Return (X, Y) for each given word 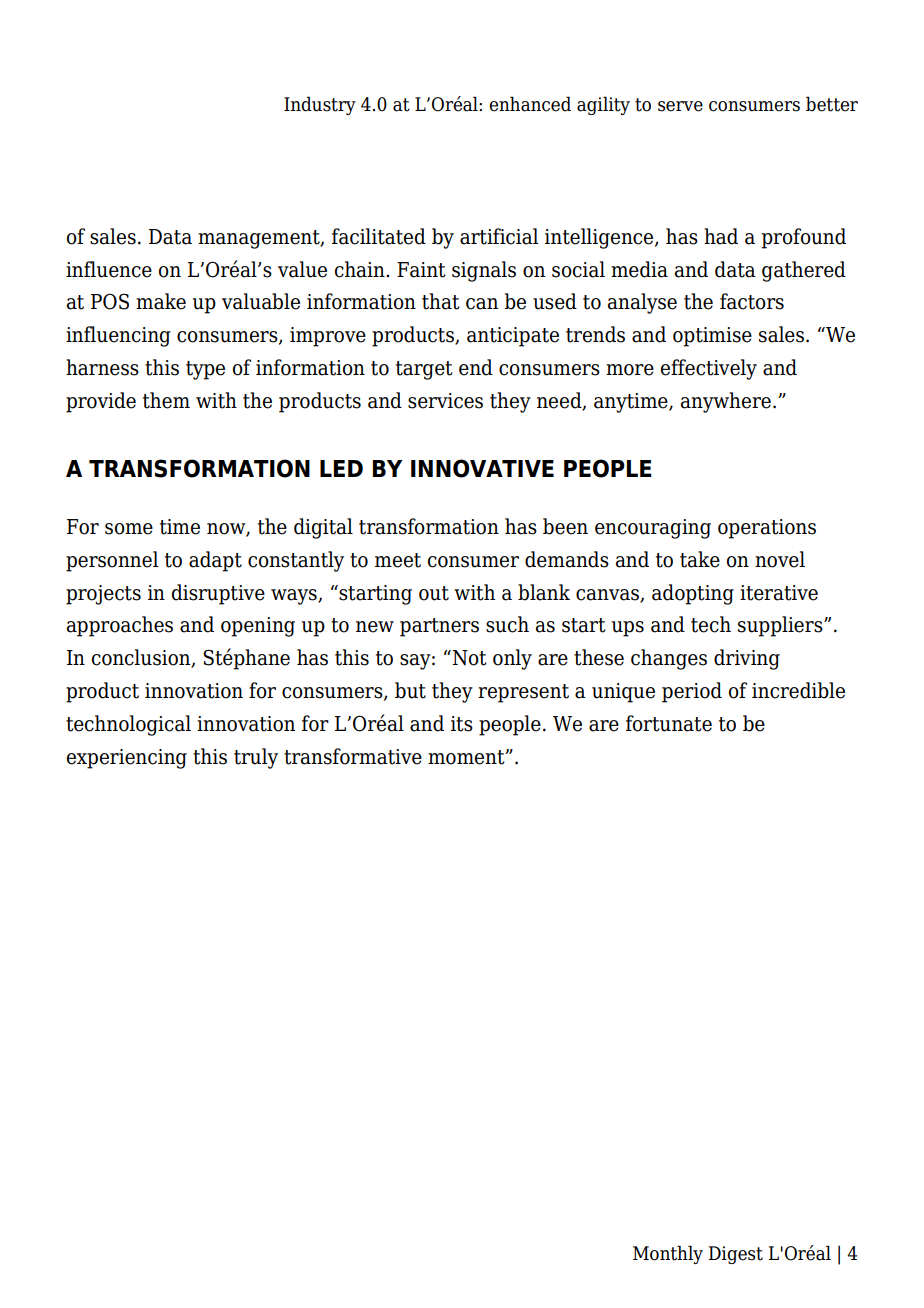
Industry (320, 105)
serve (680, 106)
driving (747, 659)
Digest (736, 1255)
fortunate (669, 723)
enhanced (530, 104)
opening (258, 627)
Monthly (668, 1254)
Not (469, 658)
